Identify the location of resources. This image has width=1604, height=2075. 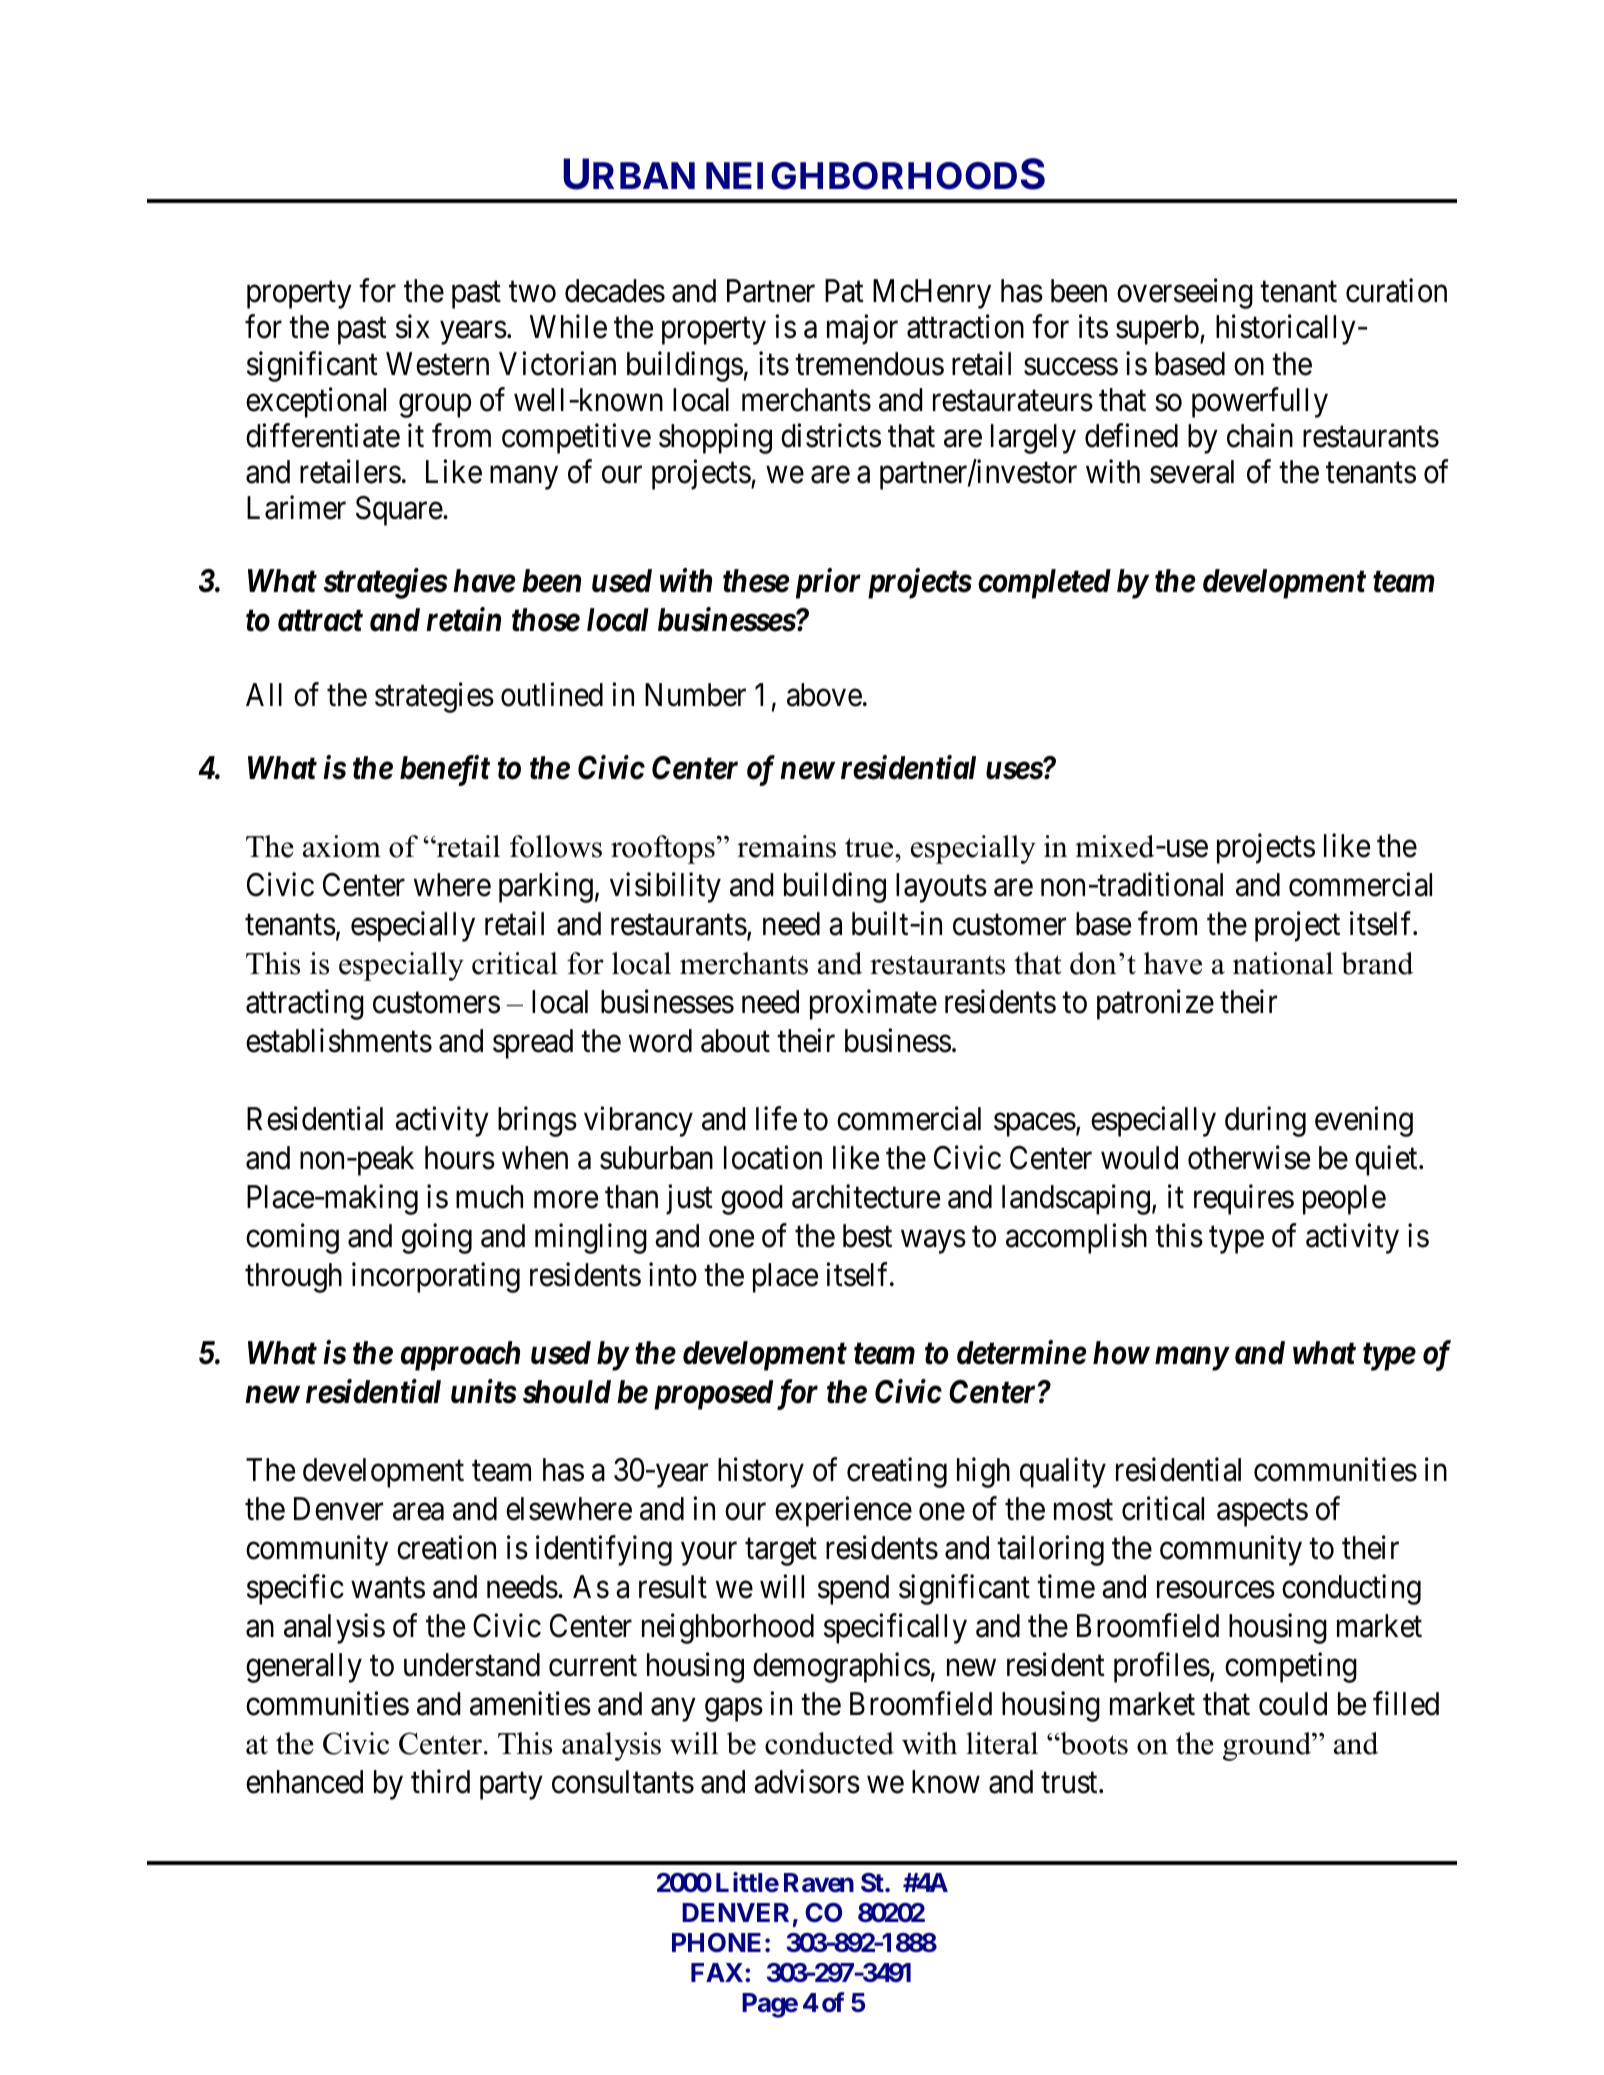
(1216, 1590).
